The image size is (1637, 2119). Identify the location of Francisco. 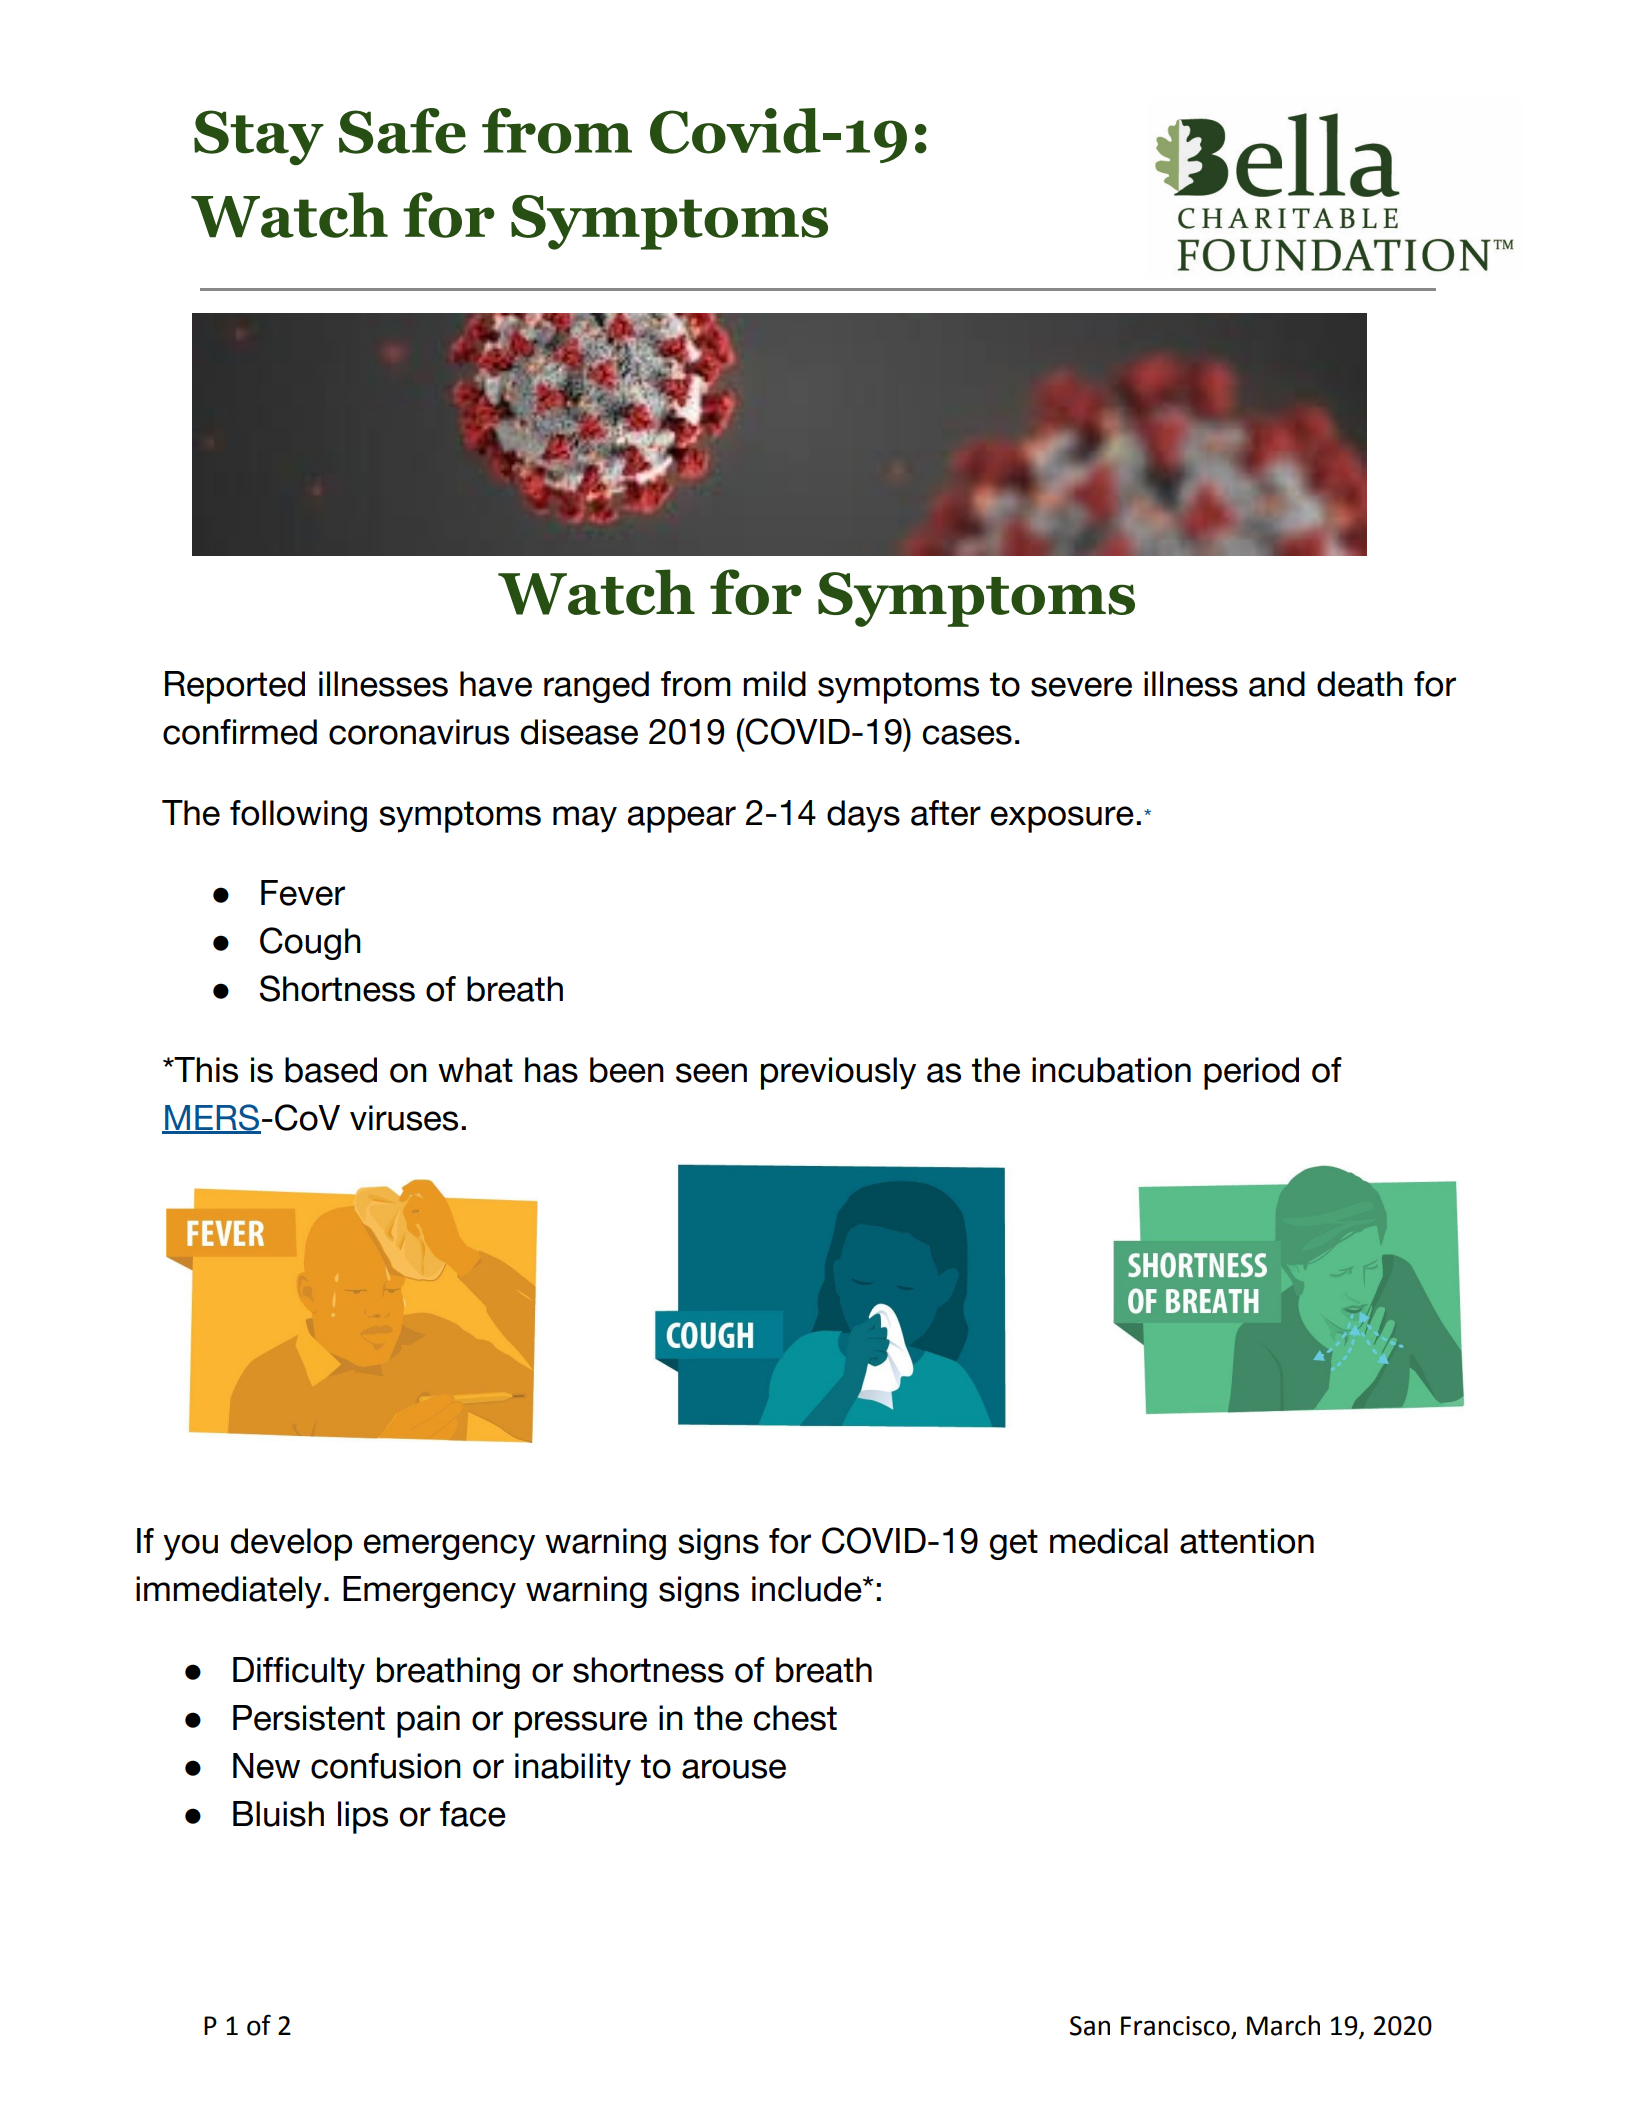
(1175, 2026).
